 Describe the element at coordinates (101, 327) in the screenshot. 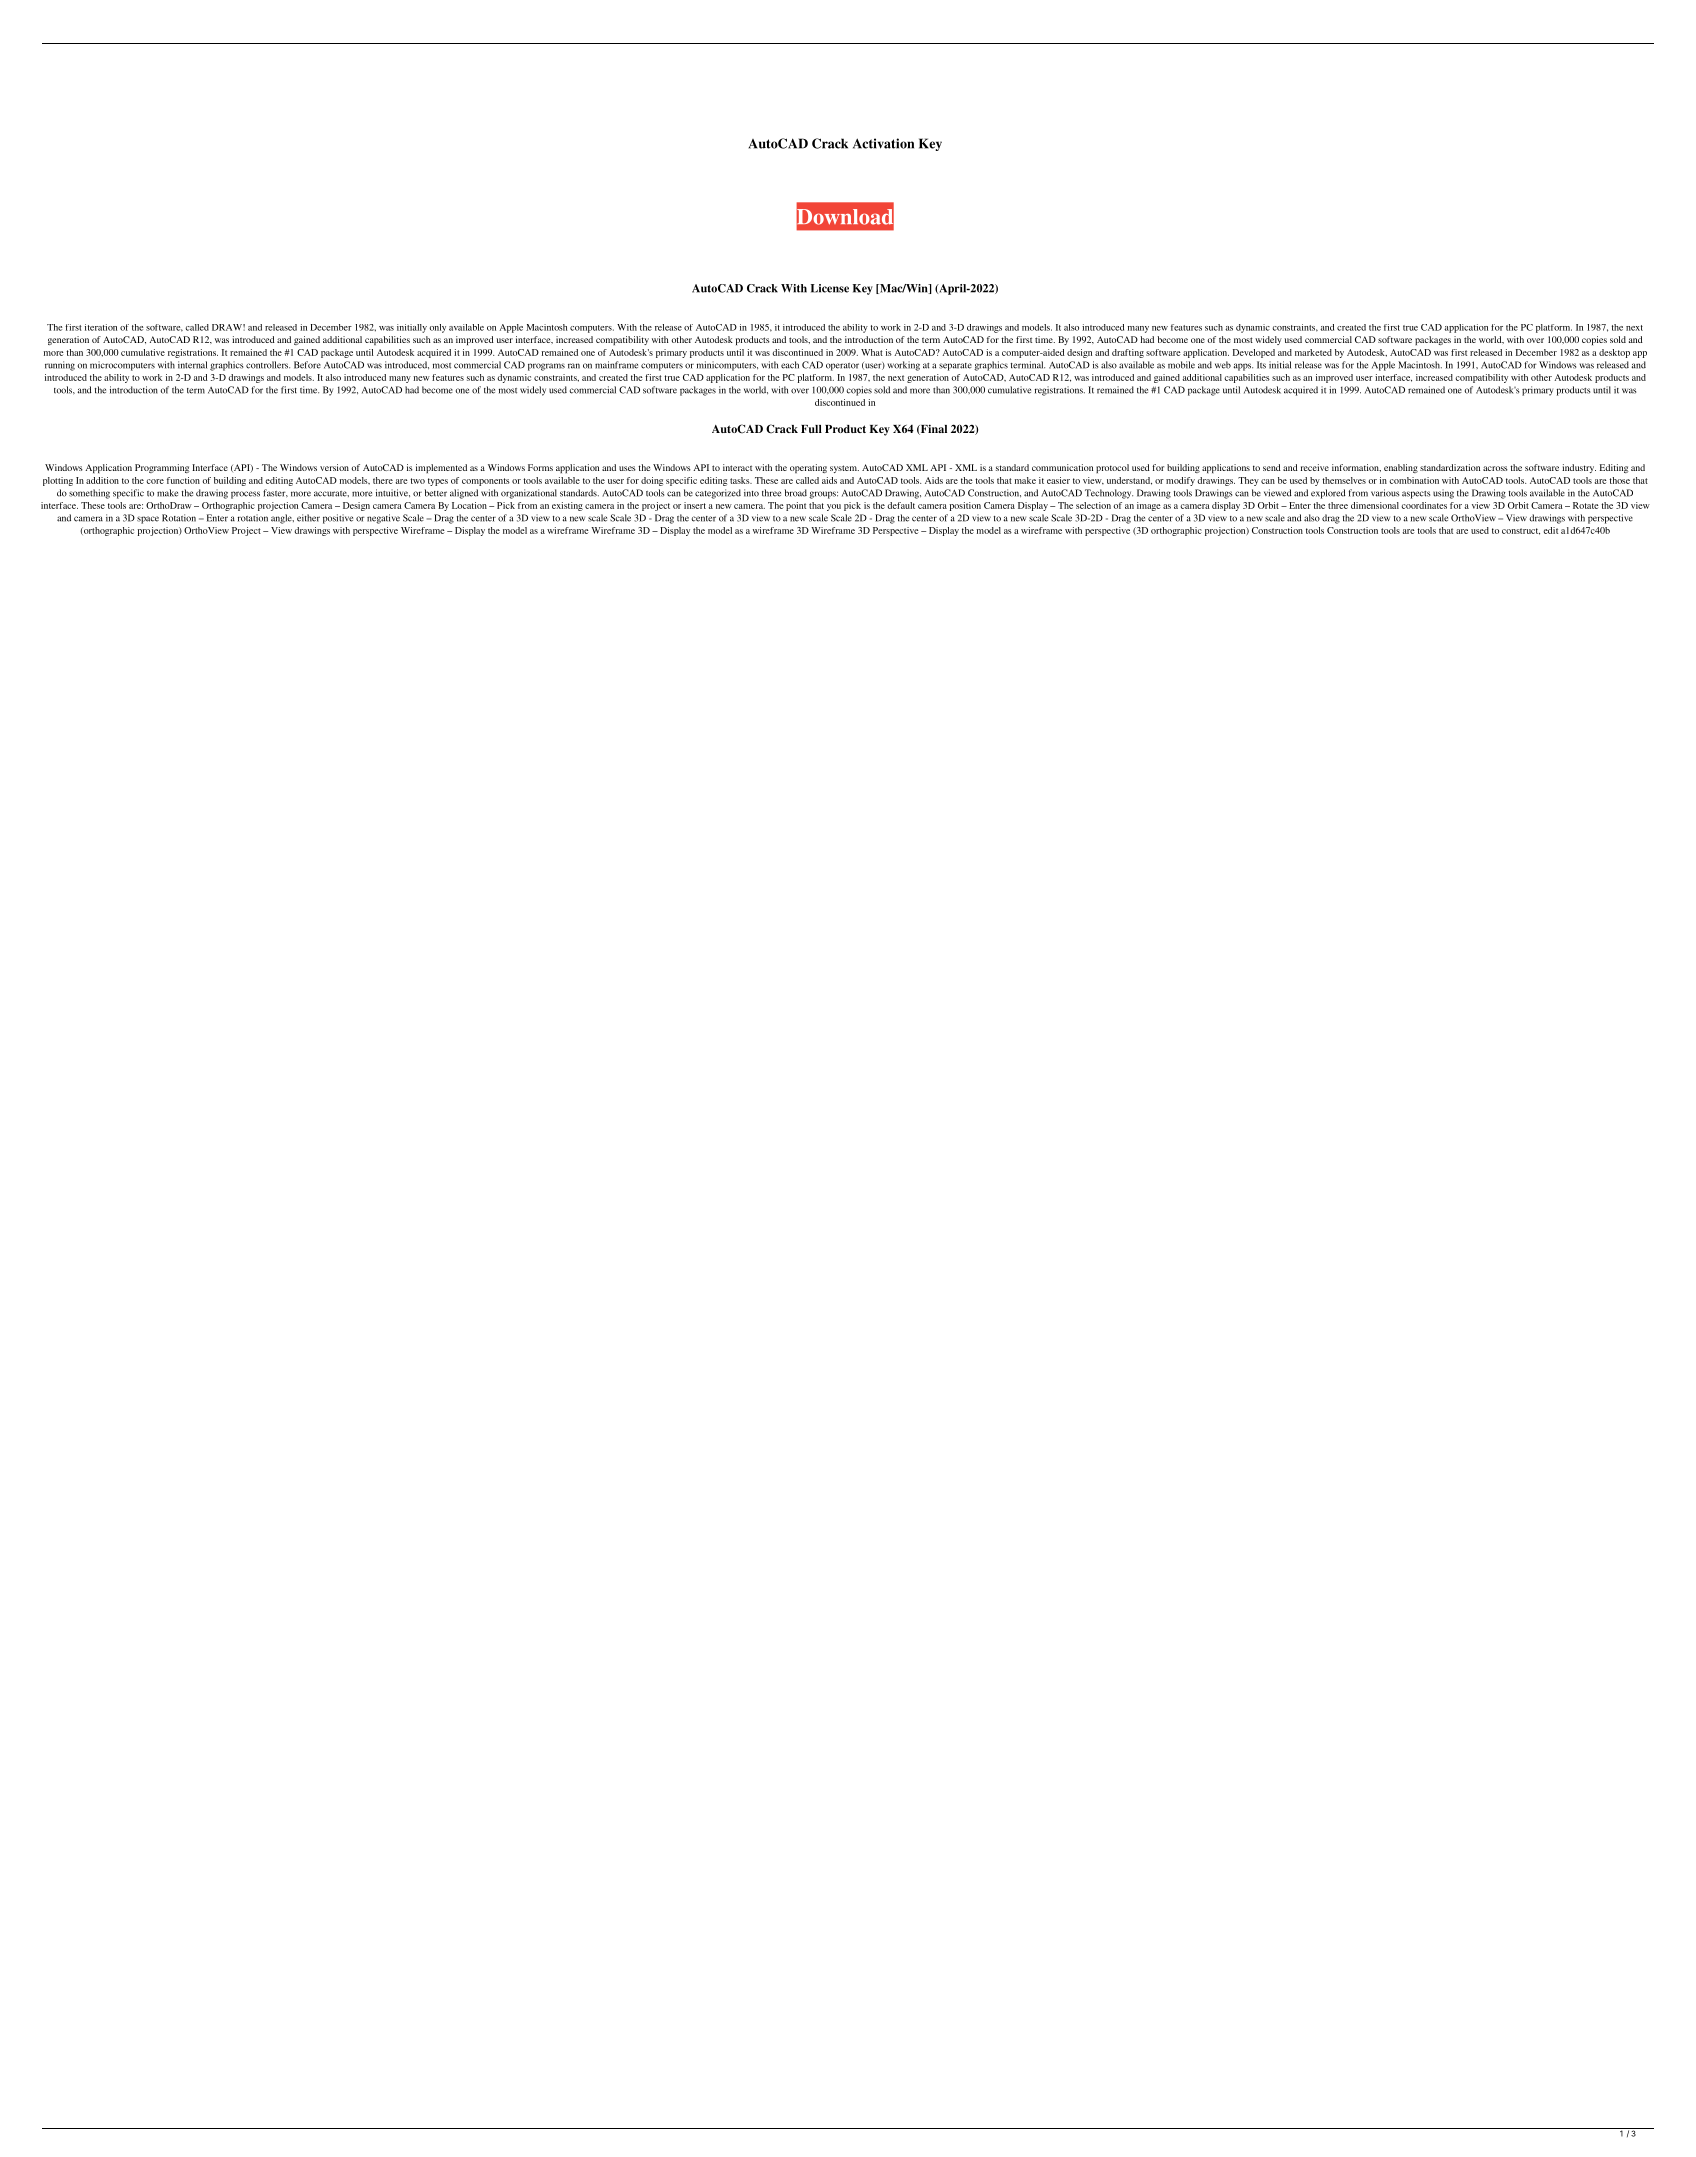

I see `iteration` at that location.
